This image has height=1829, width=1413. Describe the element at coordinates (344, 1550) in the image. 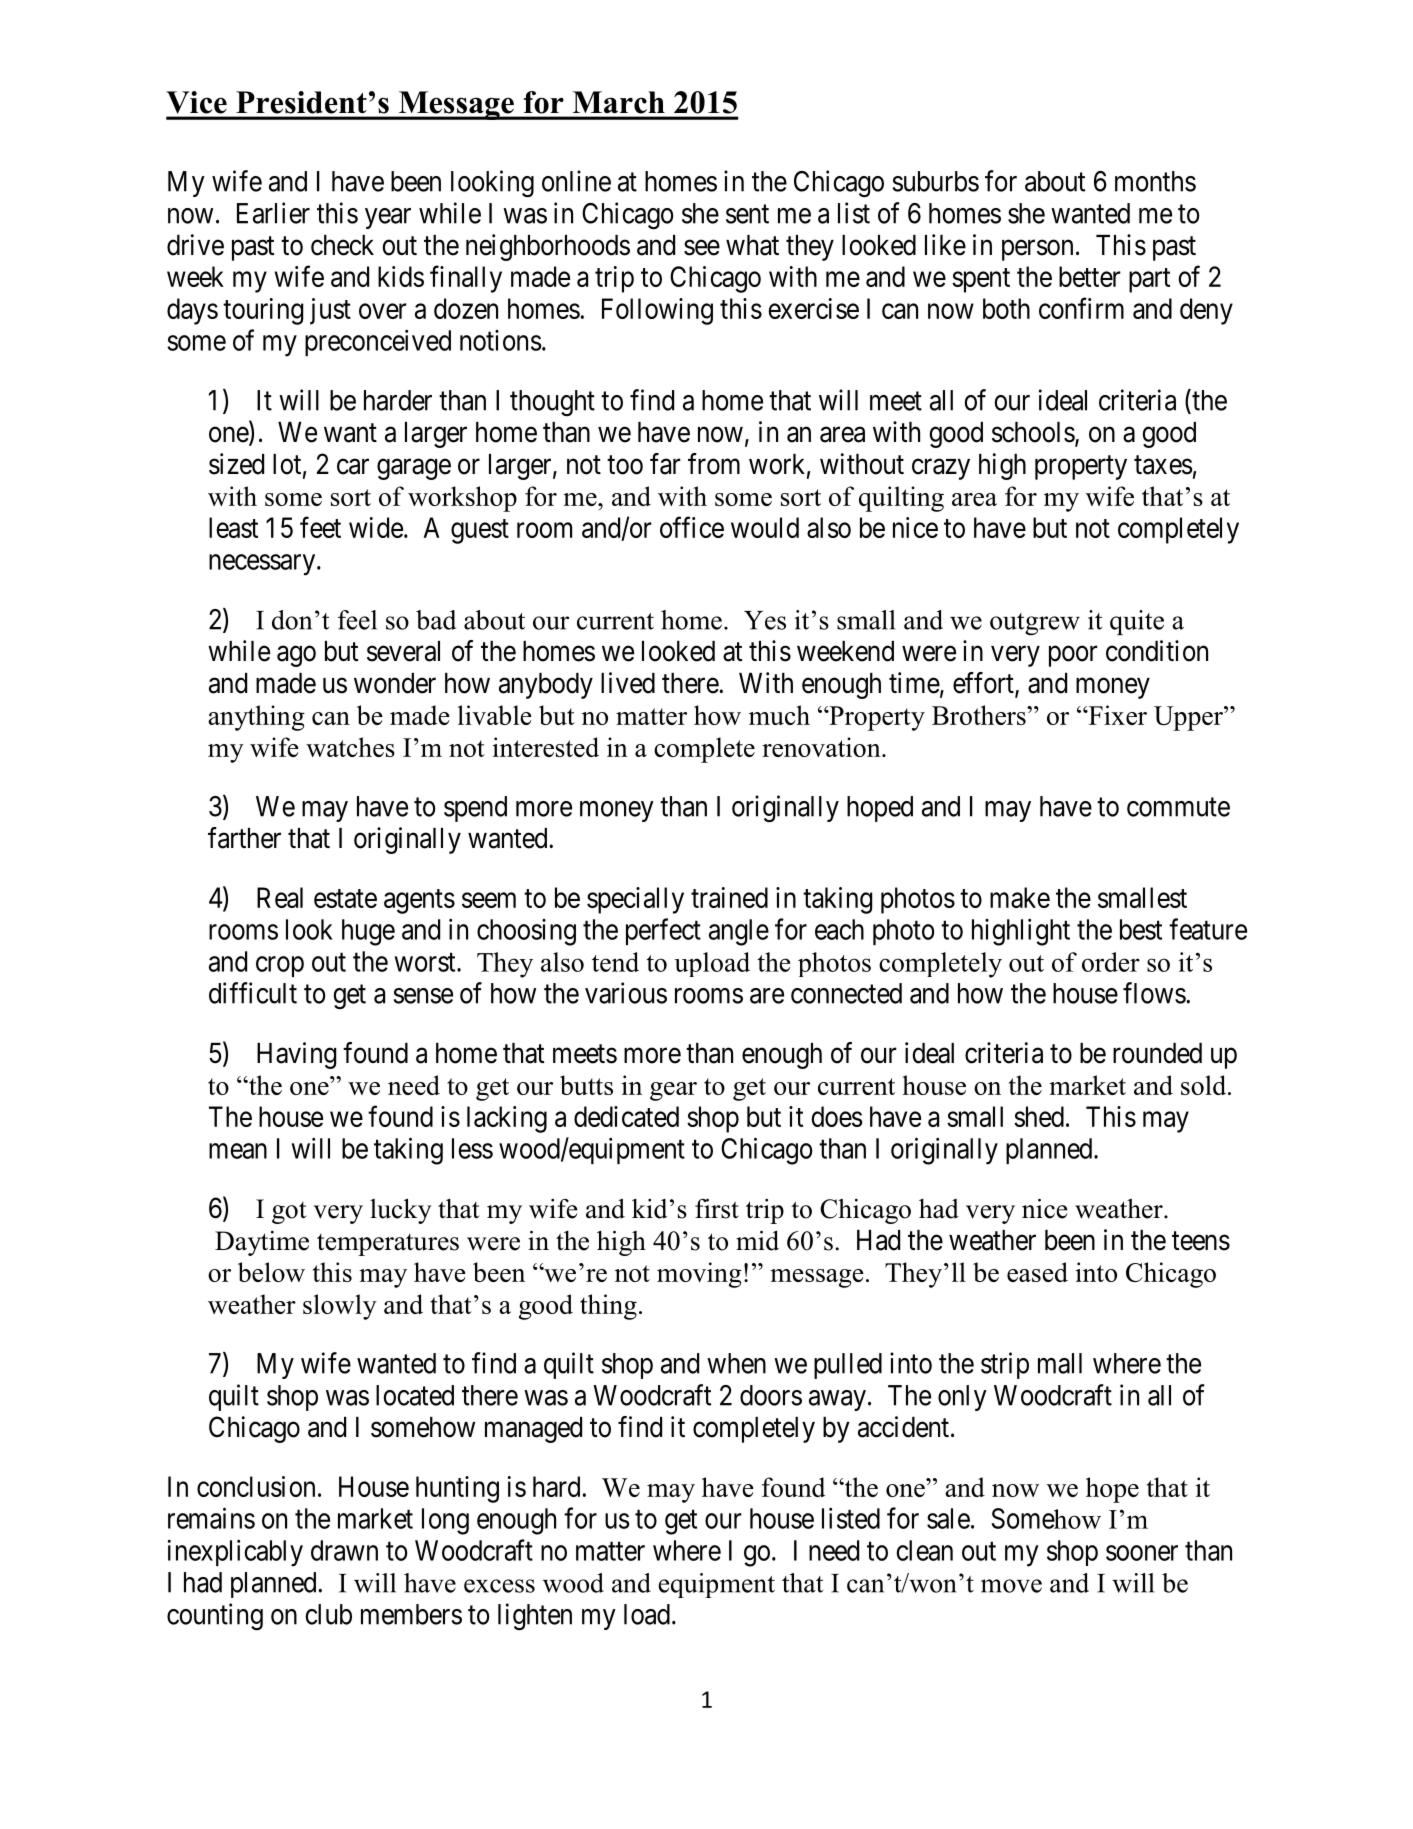

I see `drawn` at that location.
